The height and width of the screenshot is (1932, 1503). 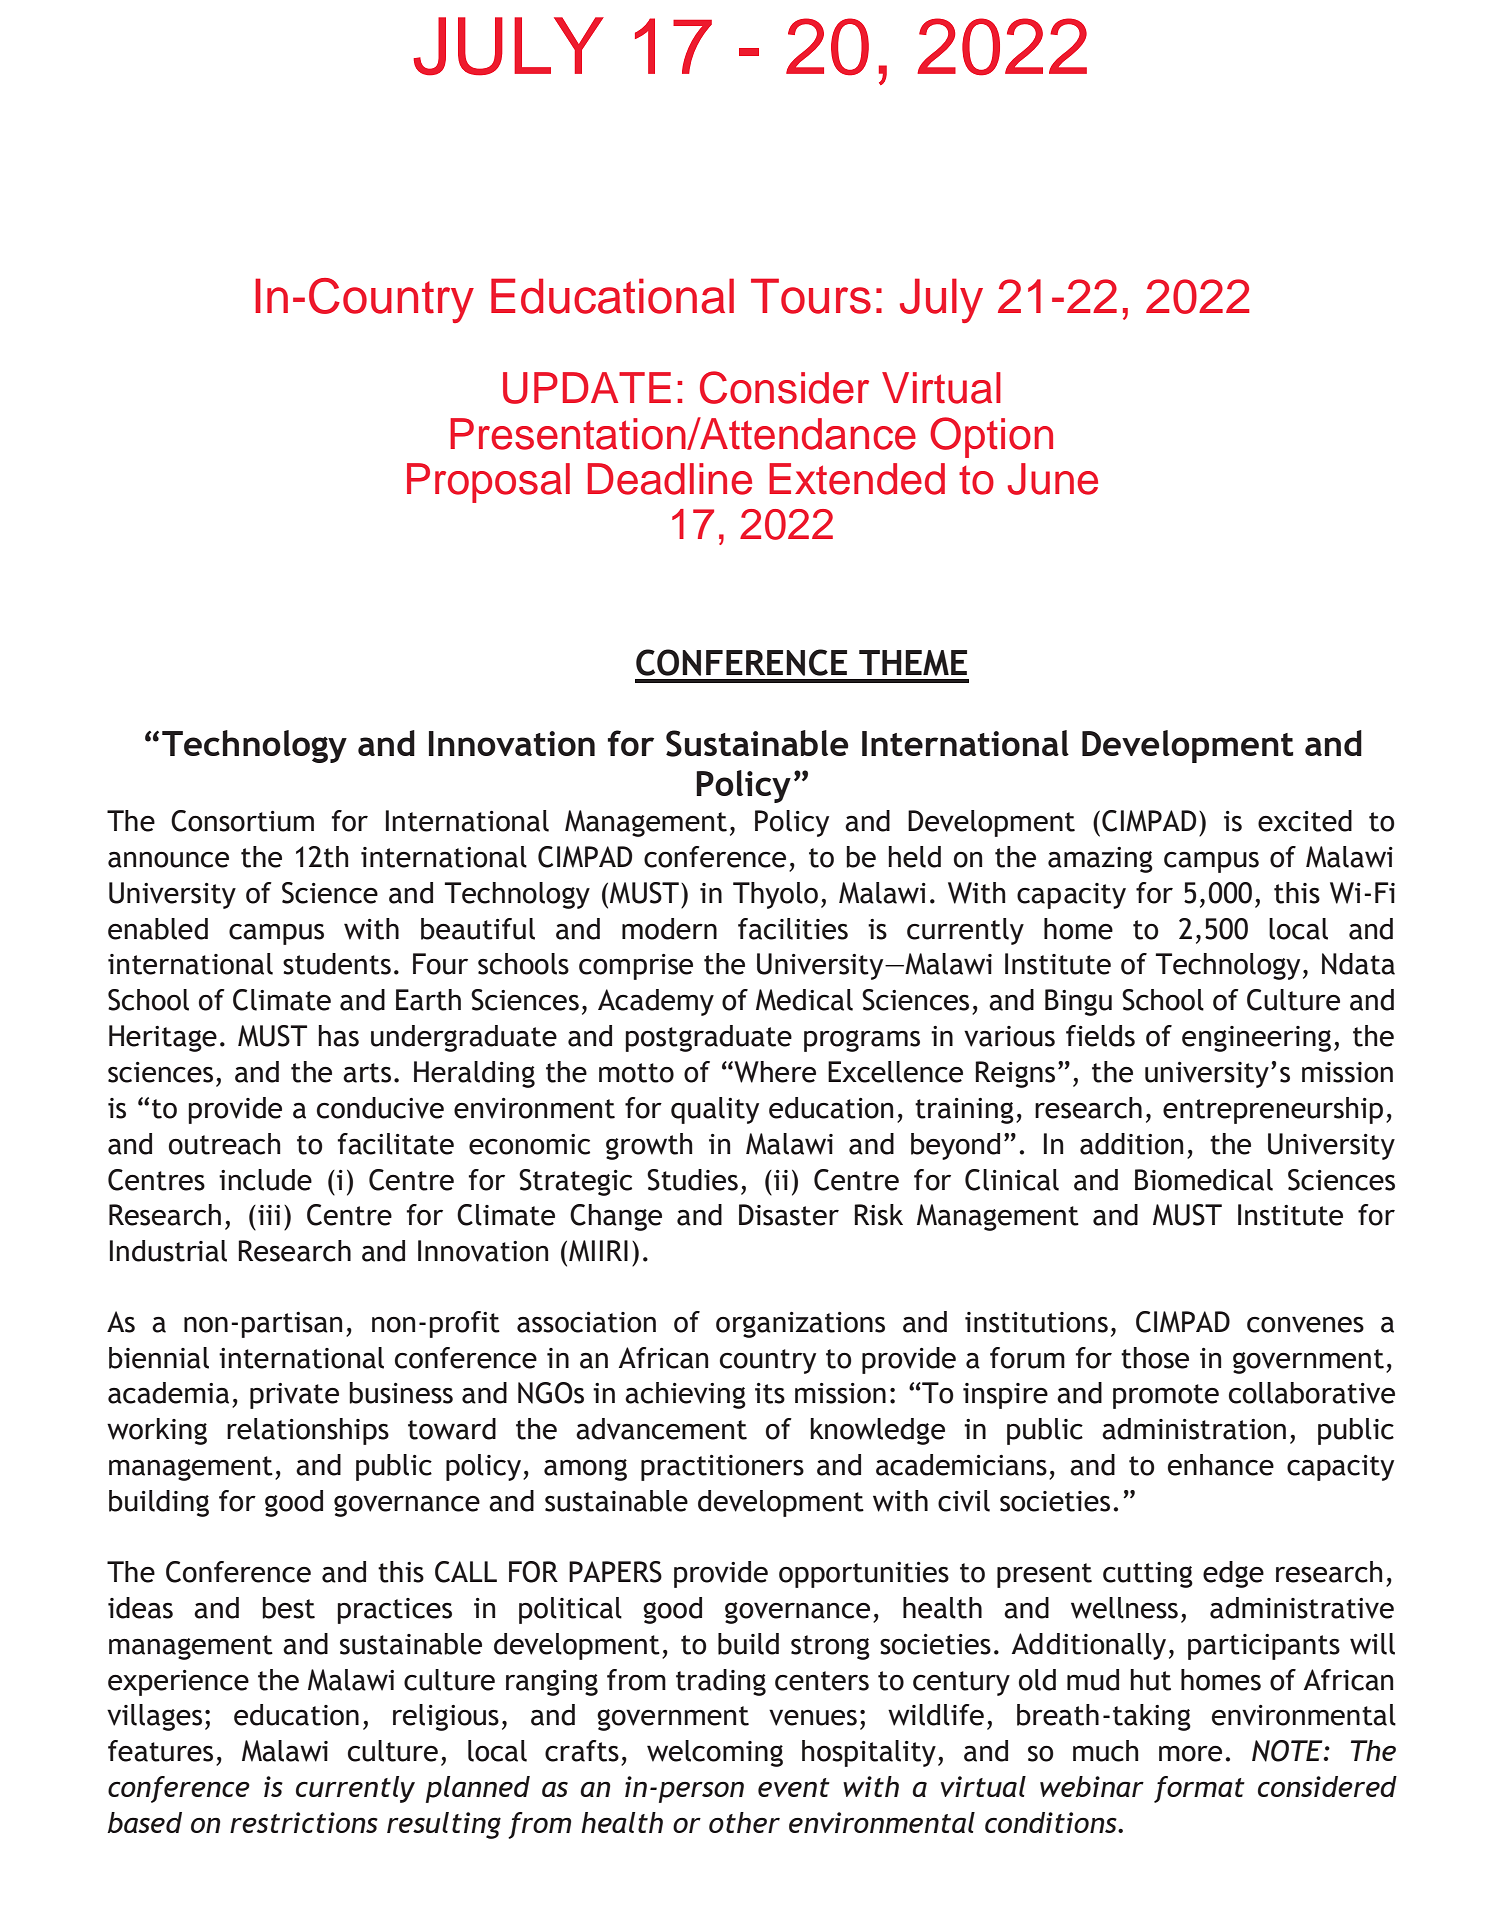 What do you see at coordinates (1199, 1789) in the screenshot?
I see `format` at bounding box center [1199, 1789].
